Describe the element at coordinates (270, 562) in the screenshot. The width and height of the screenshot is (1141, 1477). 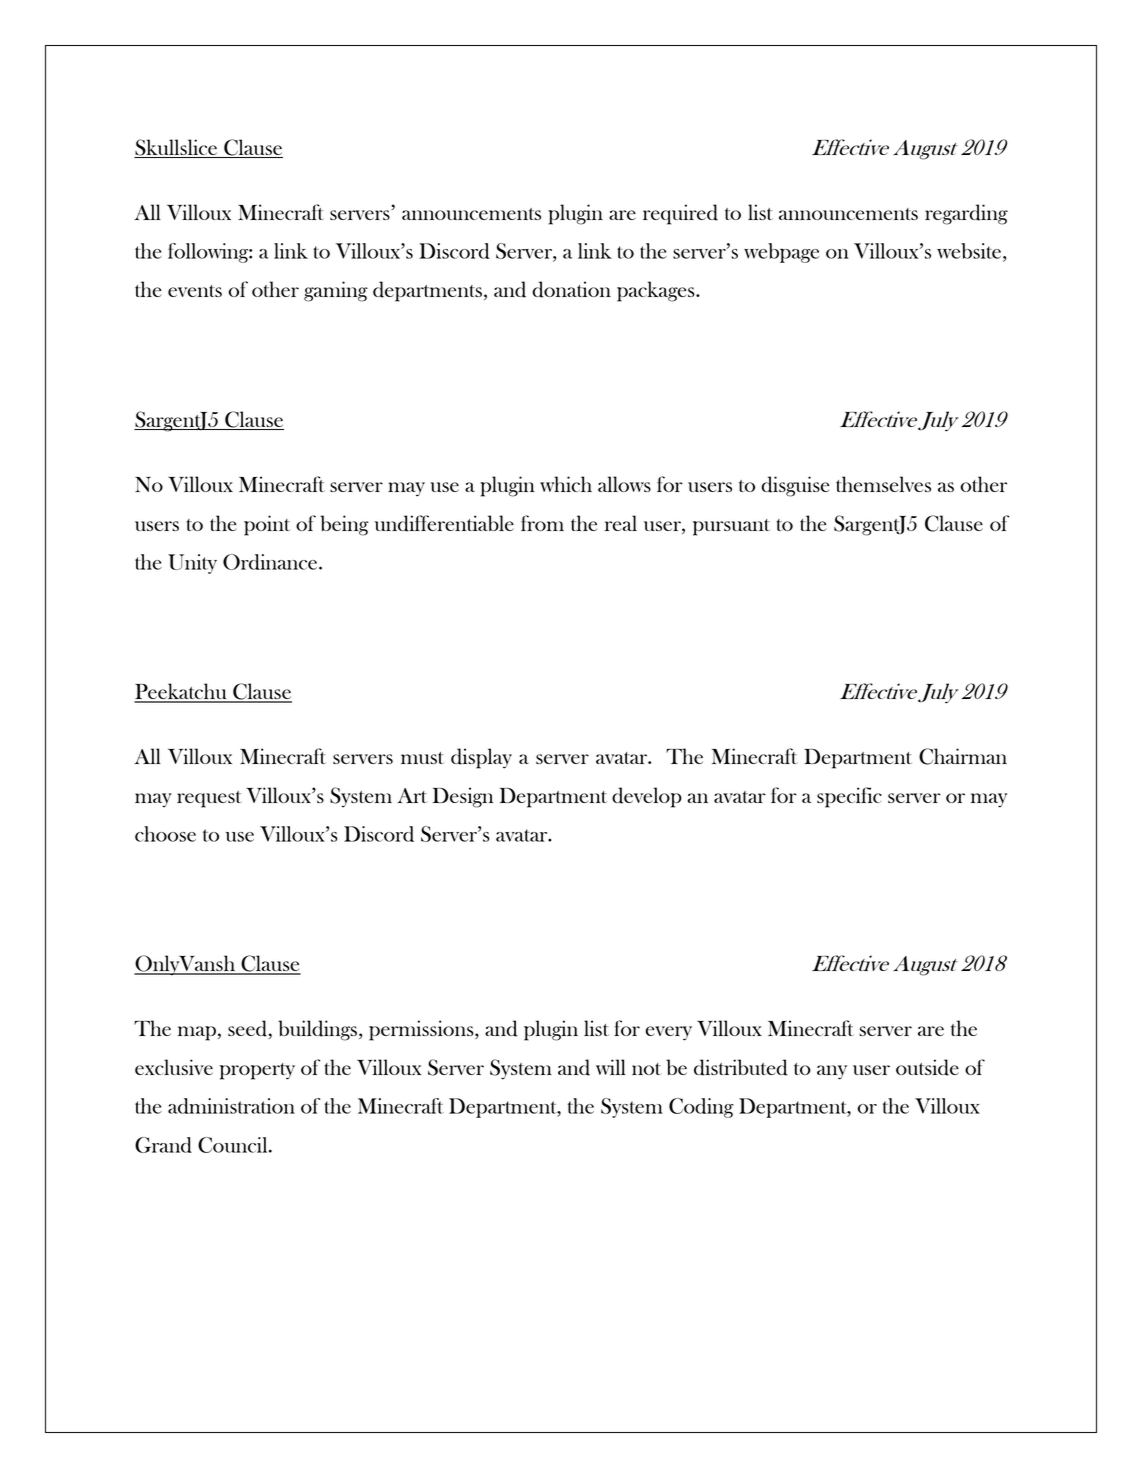
I see `Ordinance` at that location.
